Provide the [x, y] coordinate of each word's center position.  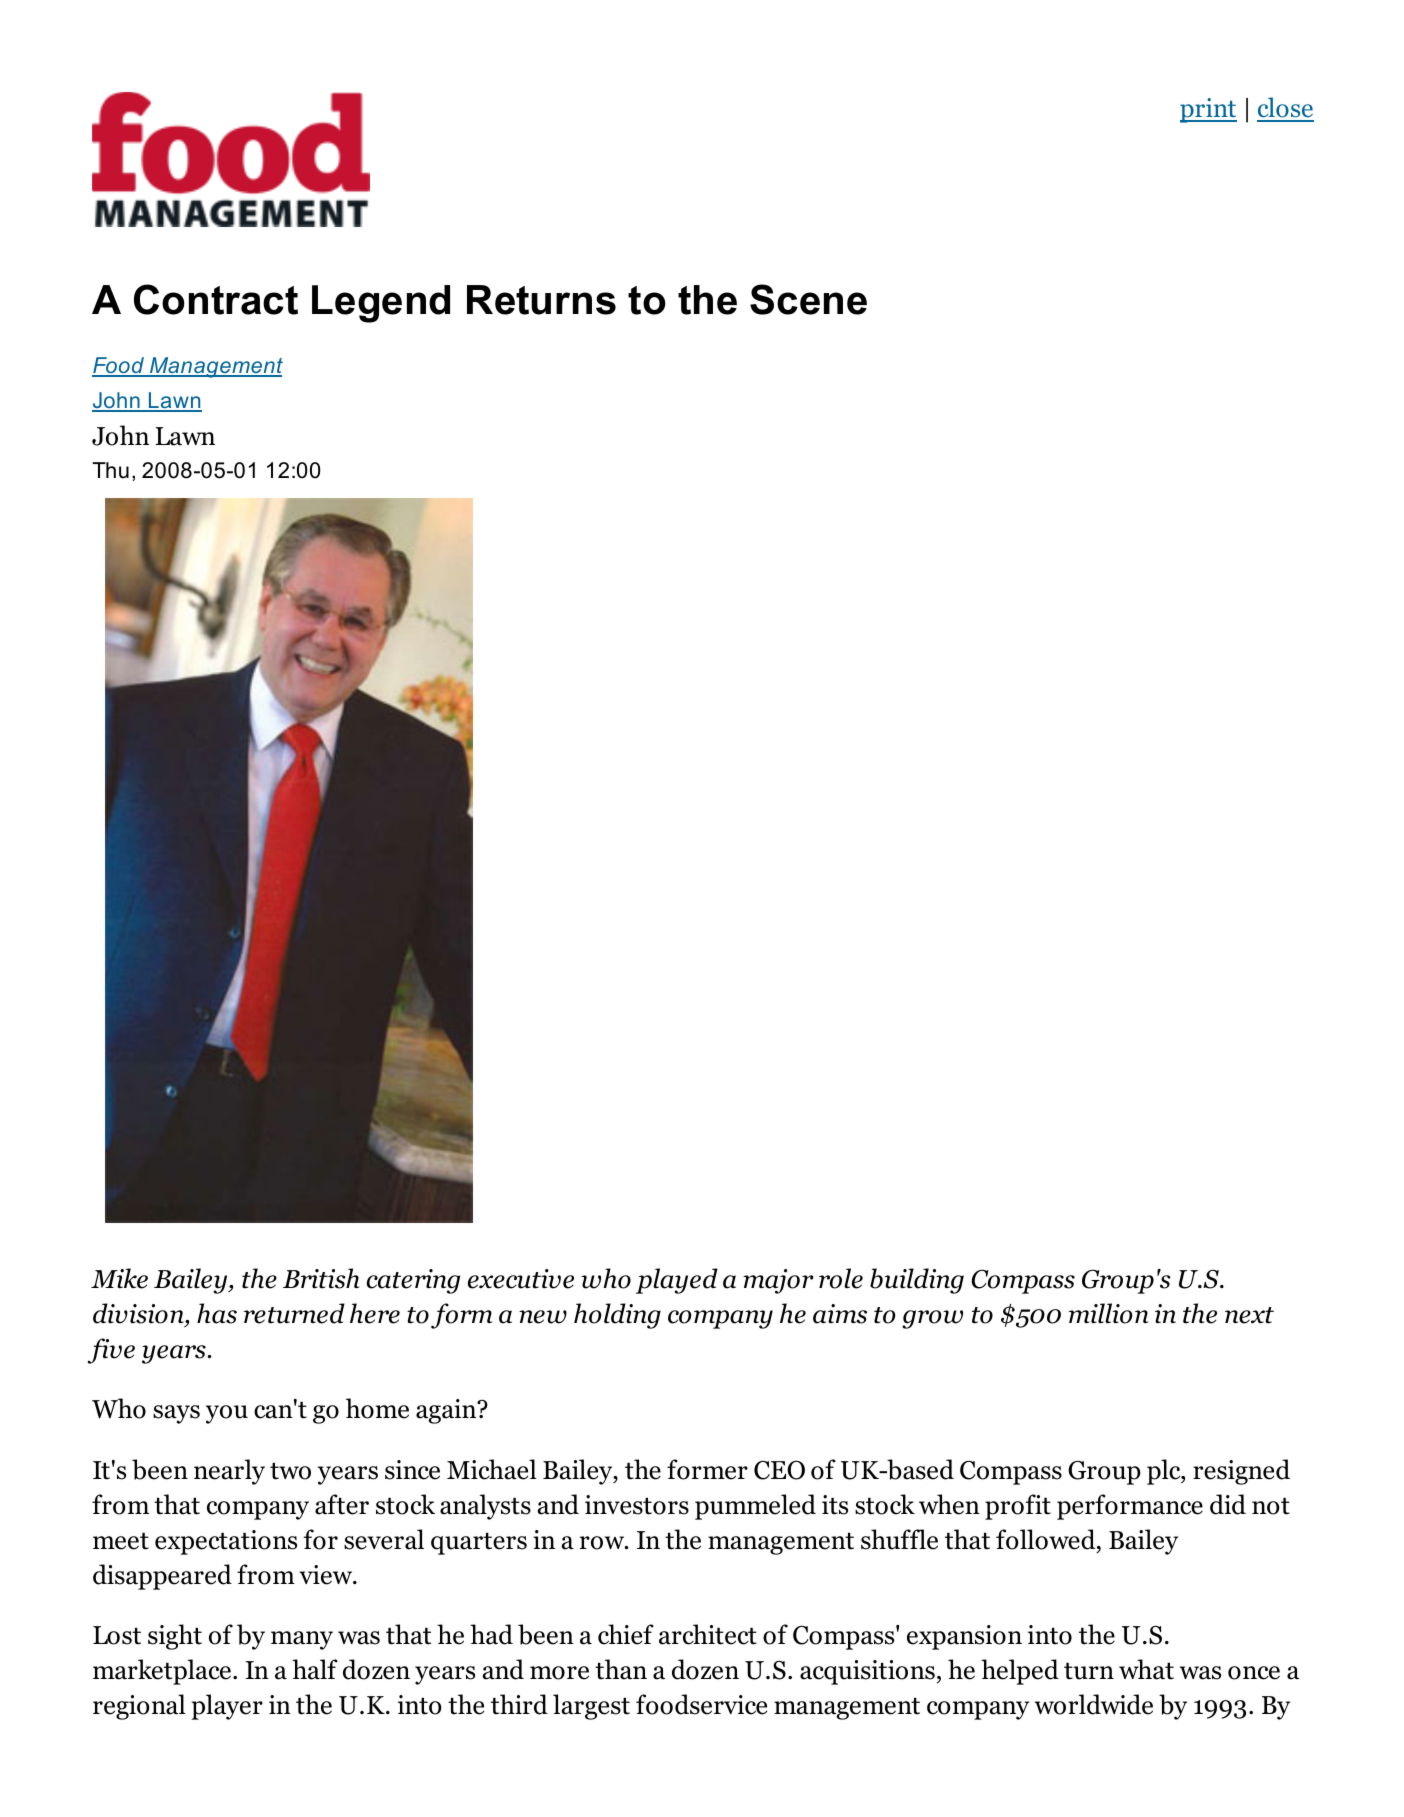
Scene [808, 299]
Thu [110, 470]
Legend [381, 304]
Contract [216, 299]
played [677, 1281]
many [302, 1640]
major [778, 1281]
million [1108, 1313]
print [1208, 110]
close [1285, 109]
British [321, 1278]
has [217, 1313]
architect [708, 1634]
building [917, 1281]
